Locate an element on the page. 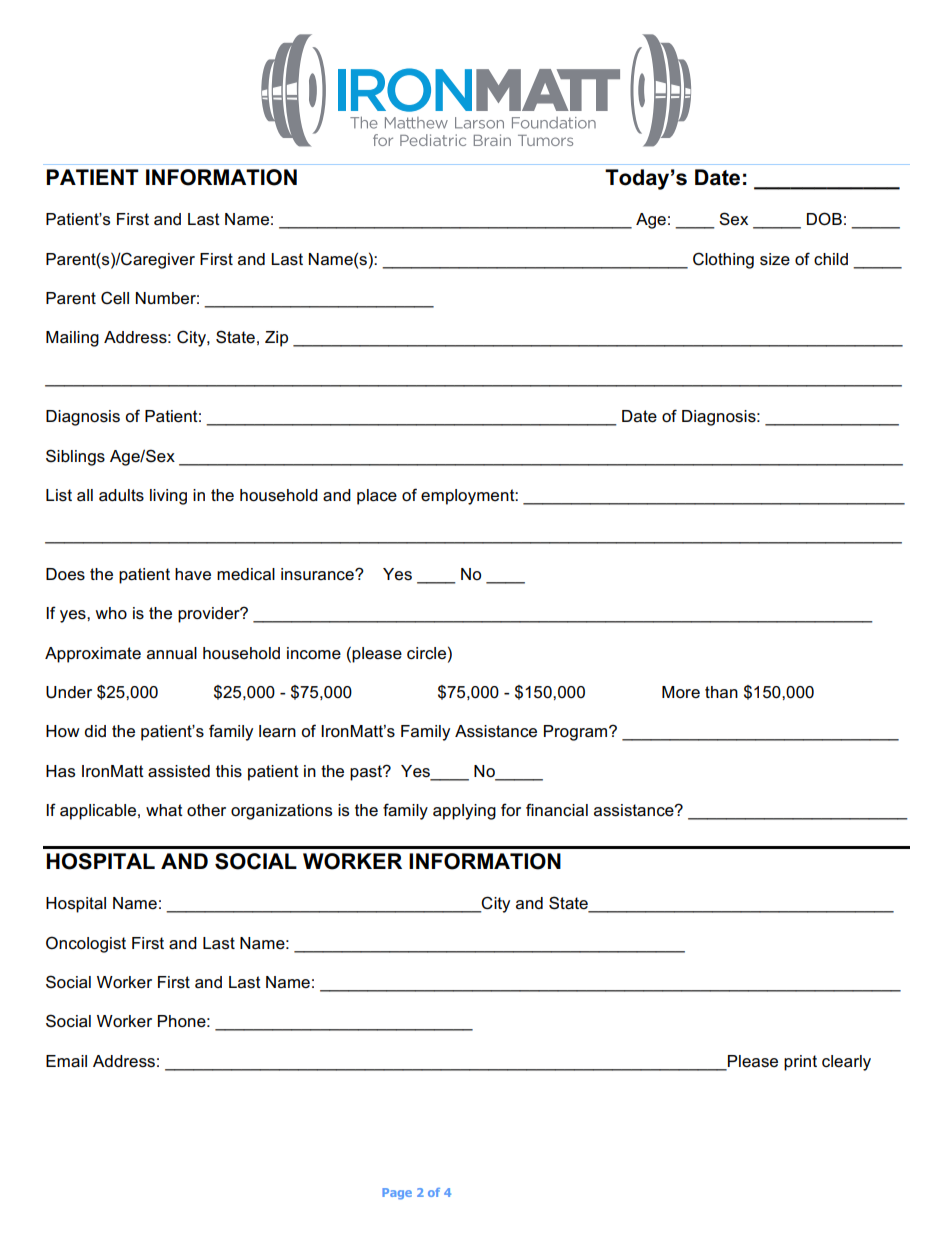 The width and height of the document is (952, 1233). applying is located at coordinates (464, 812).
